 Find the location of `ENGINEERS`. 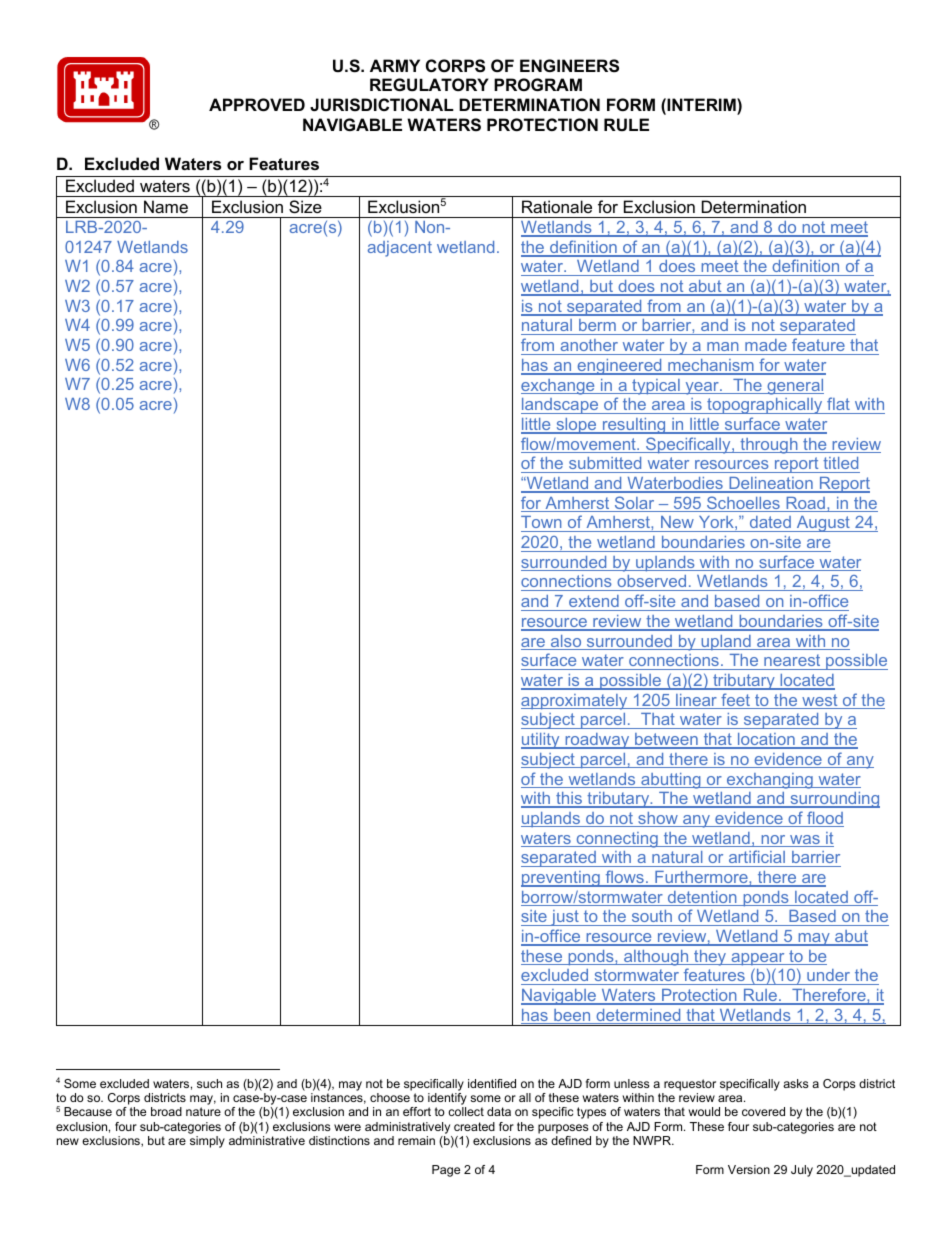

ENGINEERS is located at coordinates (569, 66).
